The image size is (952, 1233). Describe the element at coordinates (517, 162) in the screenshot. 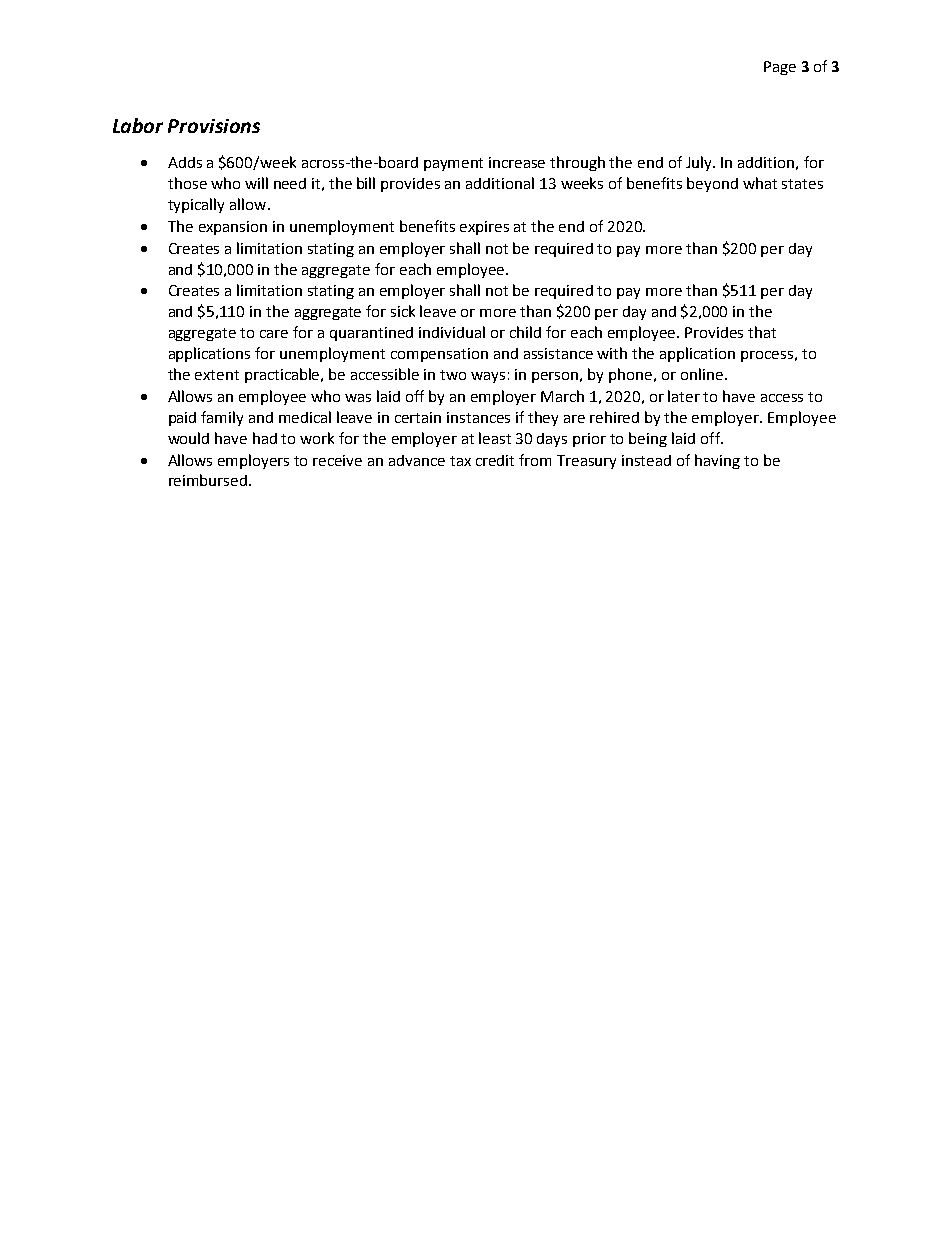

I see `increase` at that location.
